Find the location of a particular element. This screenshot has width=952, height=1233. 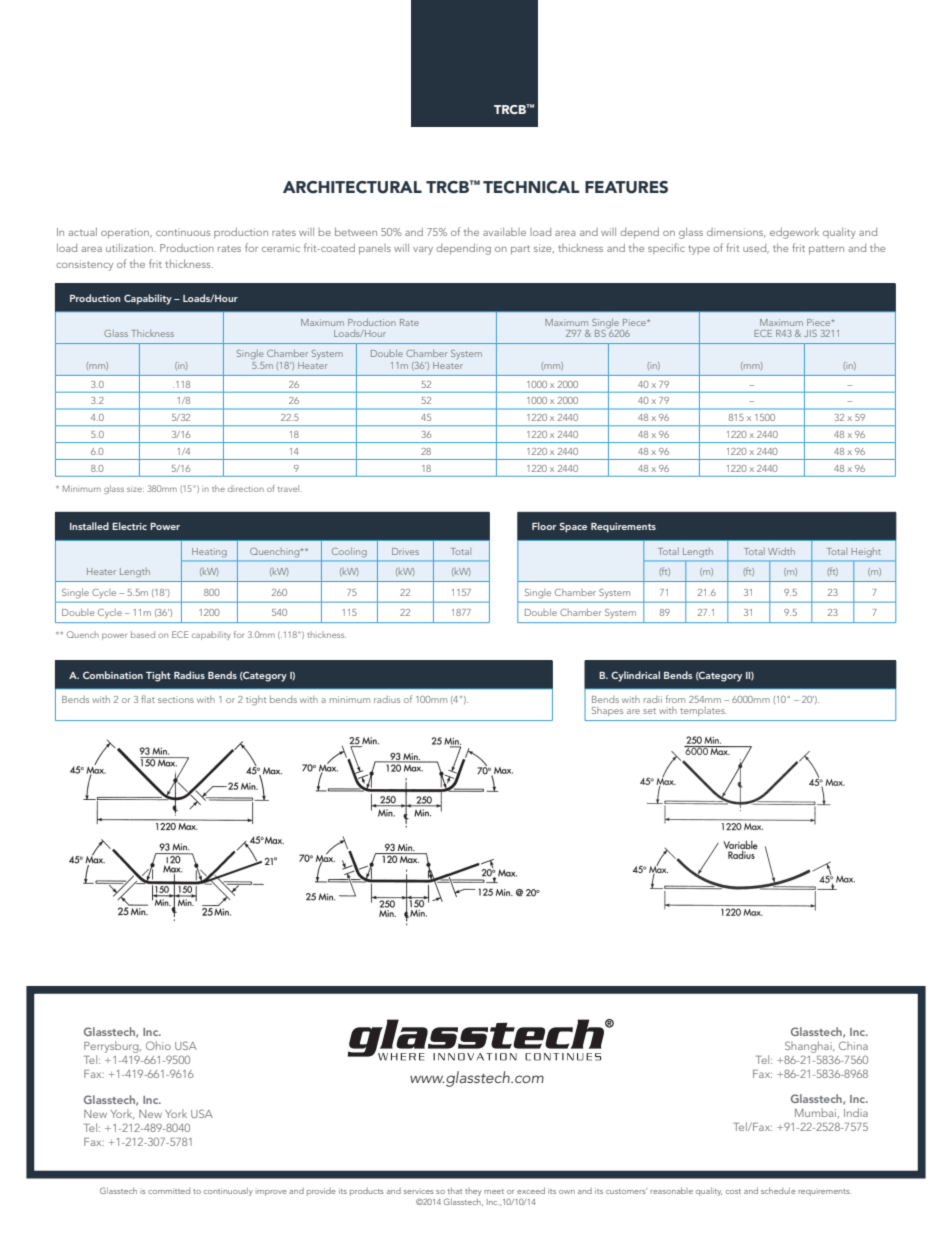

from is located at coordinates (675, 699).
